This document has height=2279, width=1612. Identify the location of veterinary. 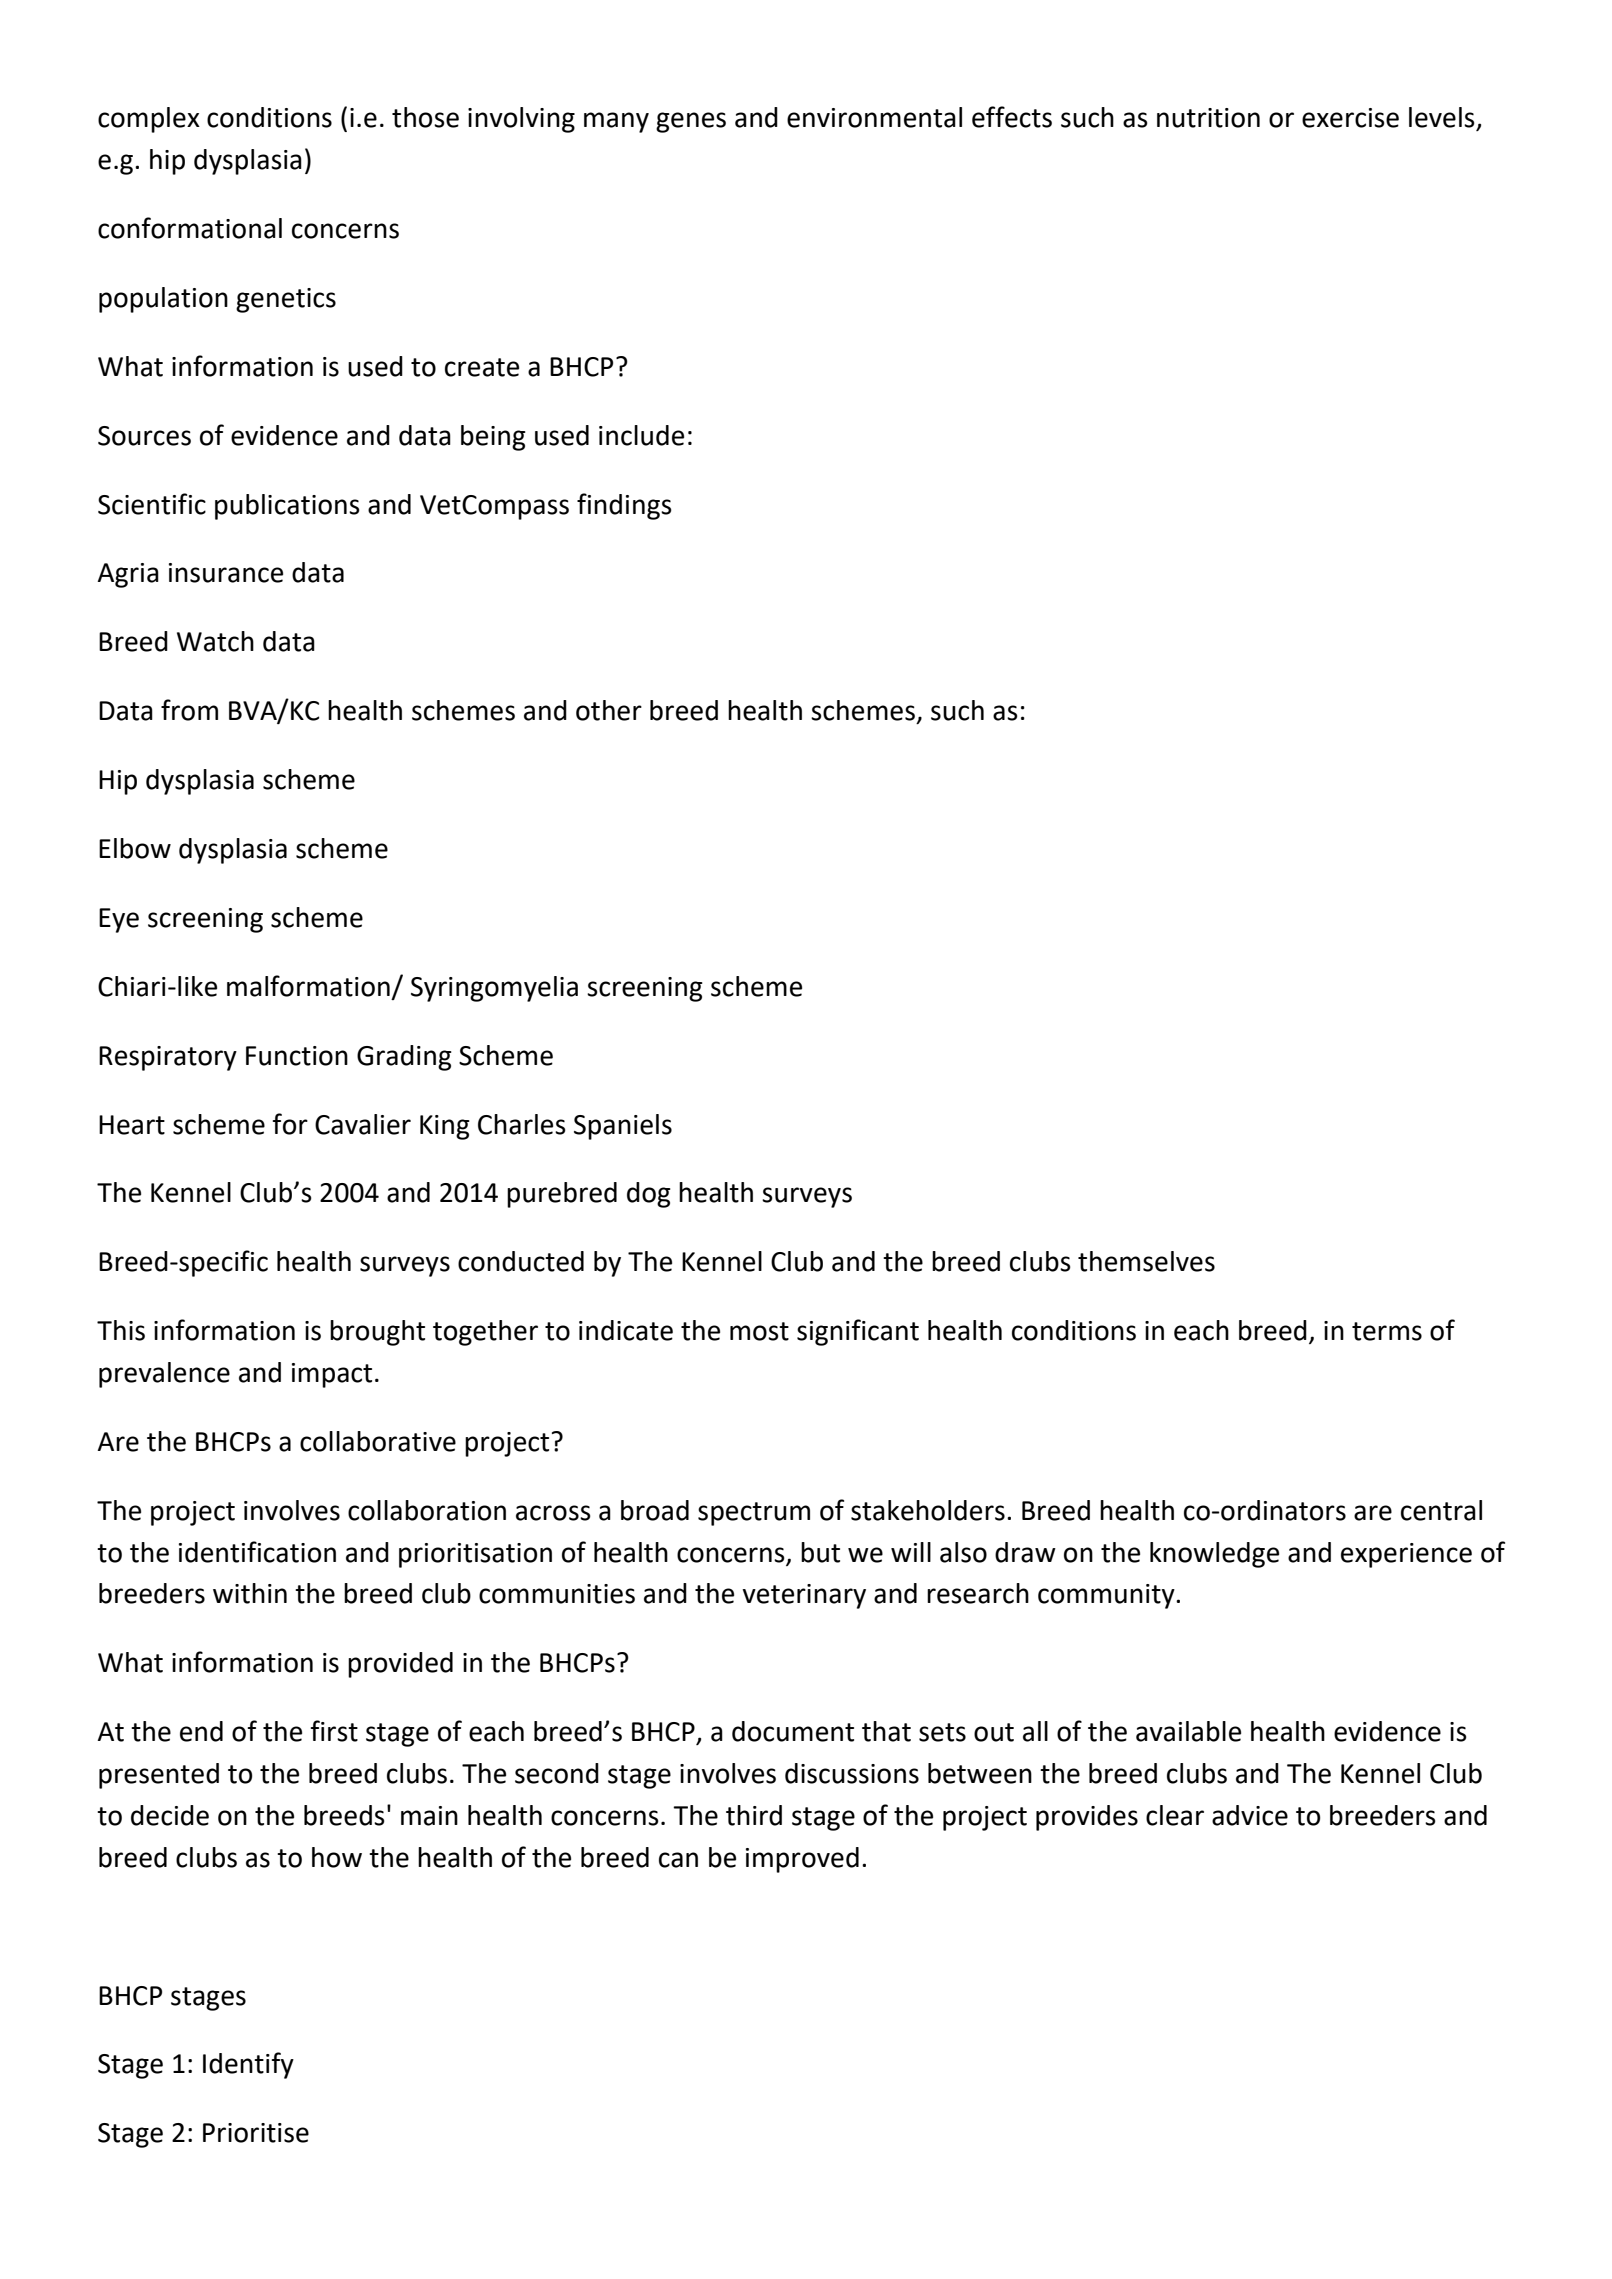
(804, 1596).
